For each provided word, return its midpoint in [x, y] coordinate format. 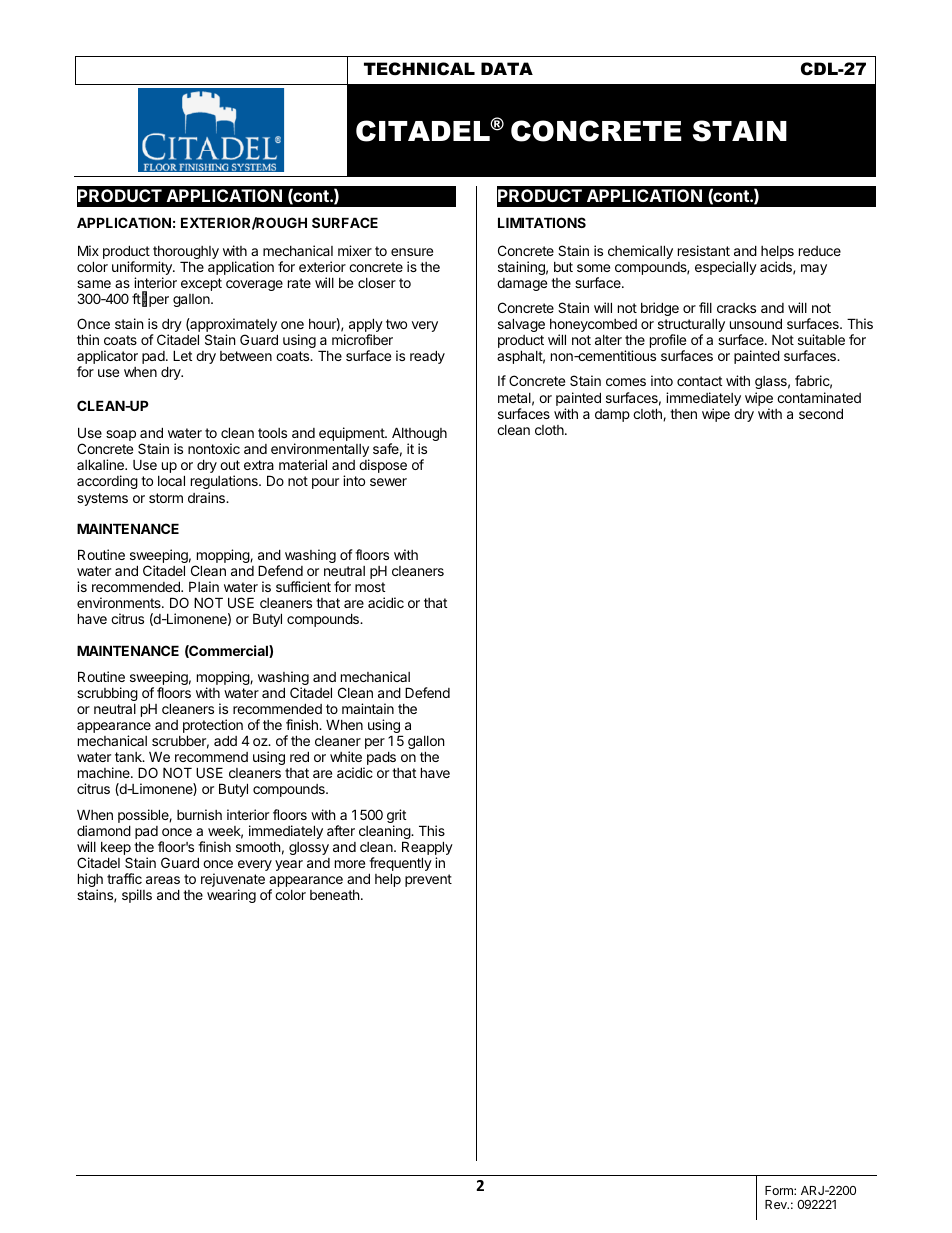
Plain [204, 586]
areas [163, 880]
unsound [756, 323]
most [370, 587]
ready [427, 357]
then [683, 414]
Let [182, 355]
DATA [507, 68]
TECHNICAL [419, 69]
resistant [704, 250]
